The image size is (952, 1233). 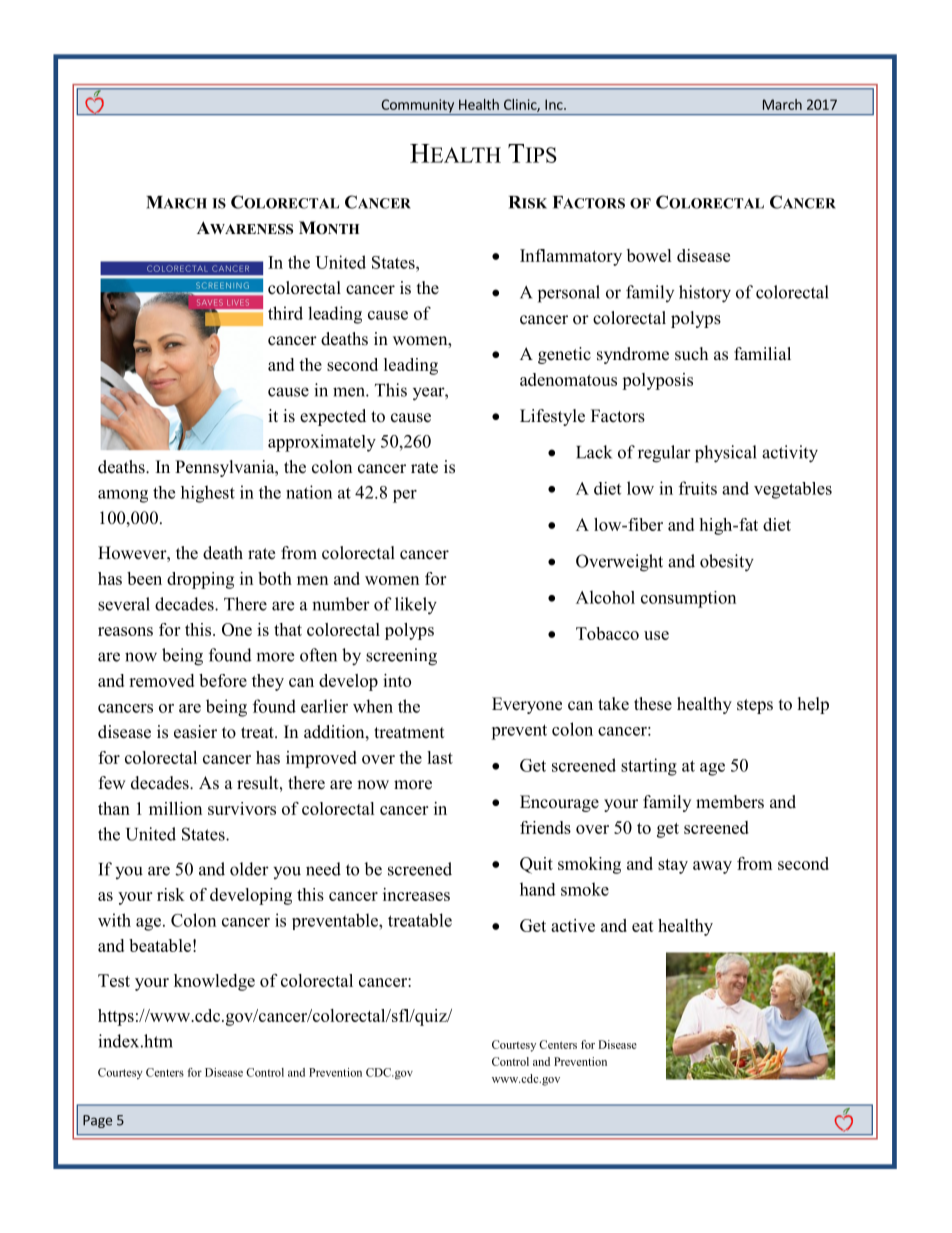 What do you see at coordinates (123, 496) in the screenshot?
I see `among` at bounding box center [123, 496].
